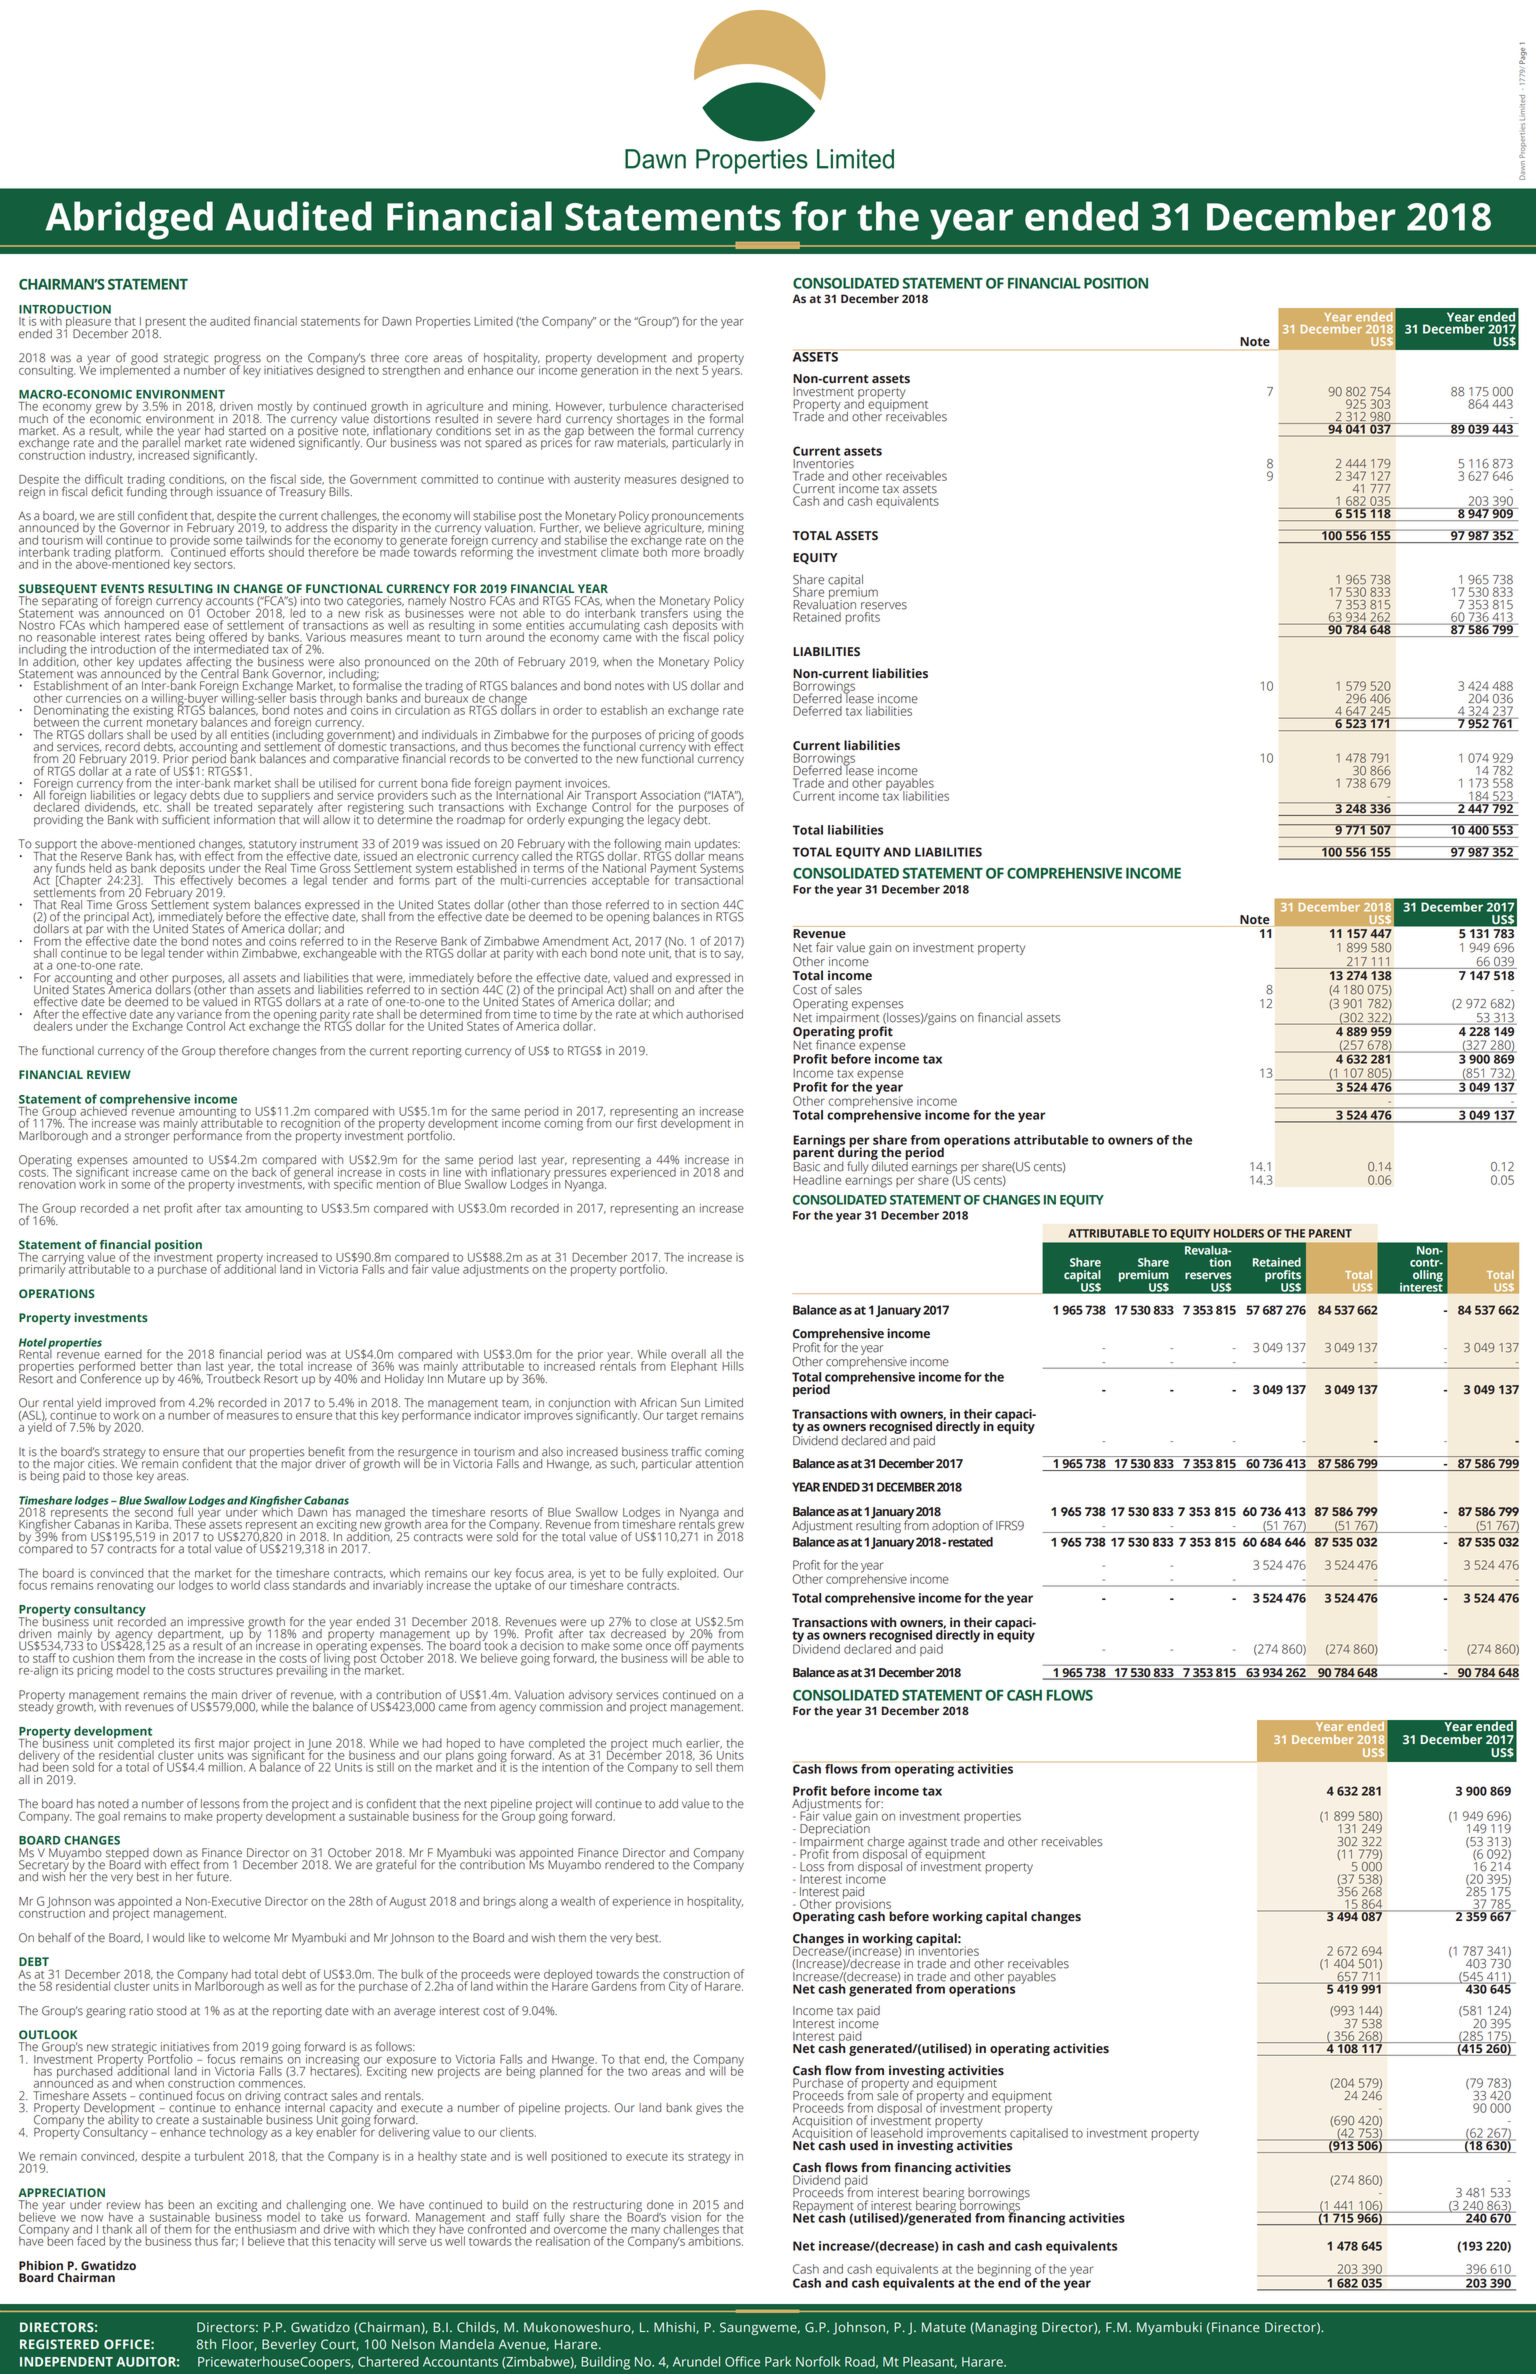 This screenshot has height=2374, width=1536. What do you see at coordinates (644, 2233) in the screenshot?
I see `many` at bounding box center [644, 2233].
